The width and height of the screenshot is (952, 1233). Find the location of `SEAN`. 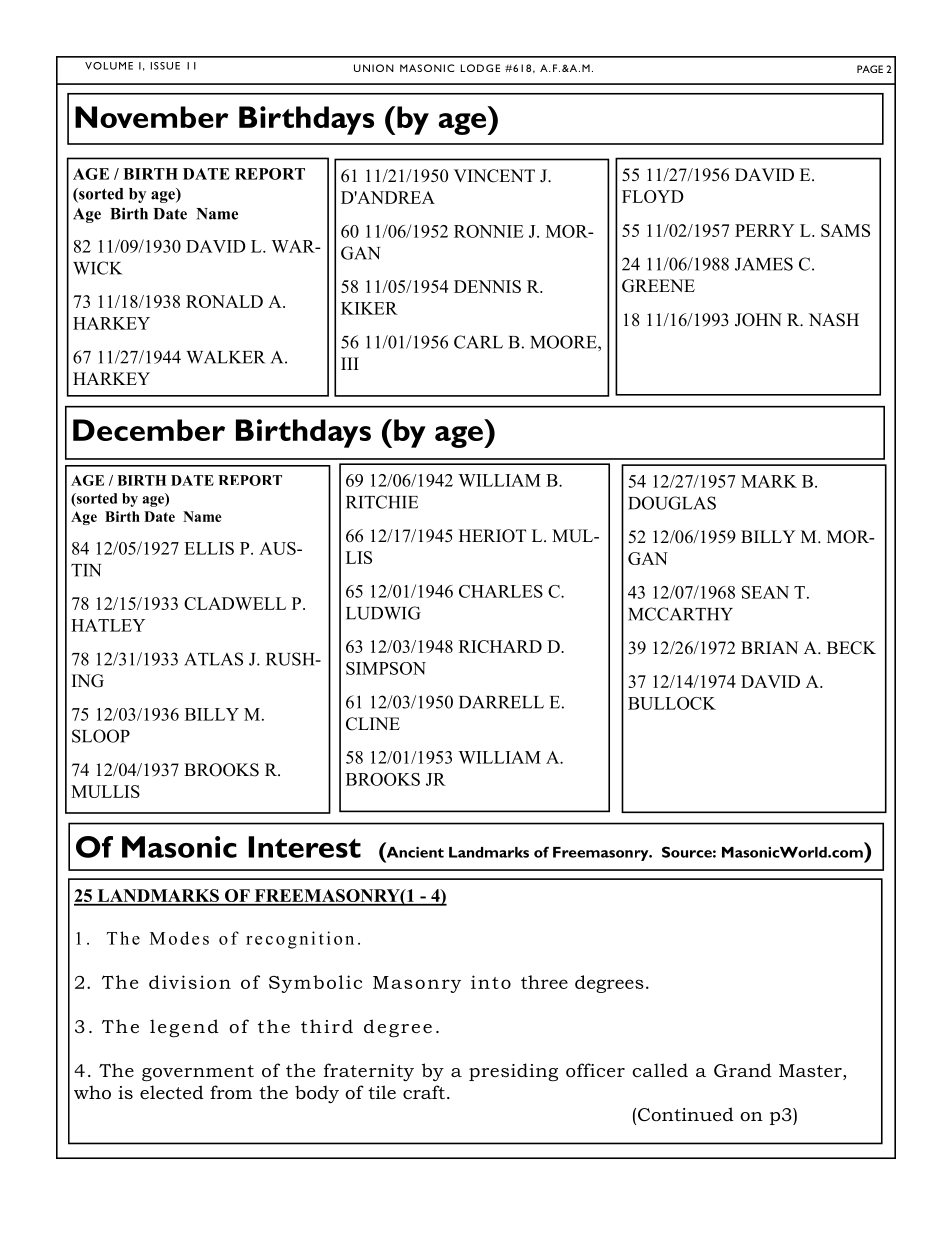

SEAN is located at coordinates (765, 592).
